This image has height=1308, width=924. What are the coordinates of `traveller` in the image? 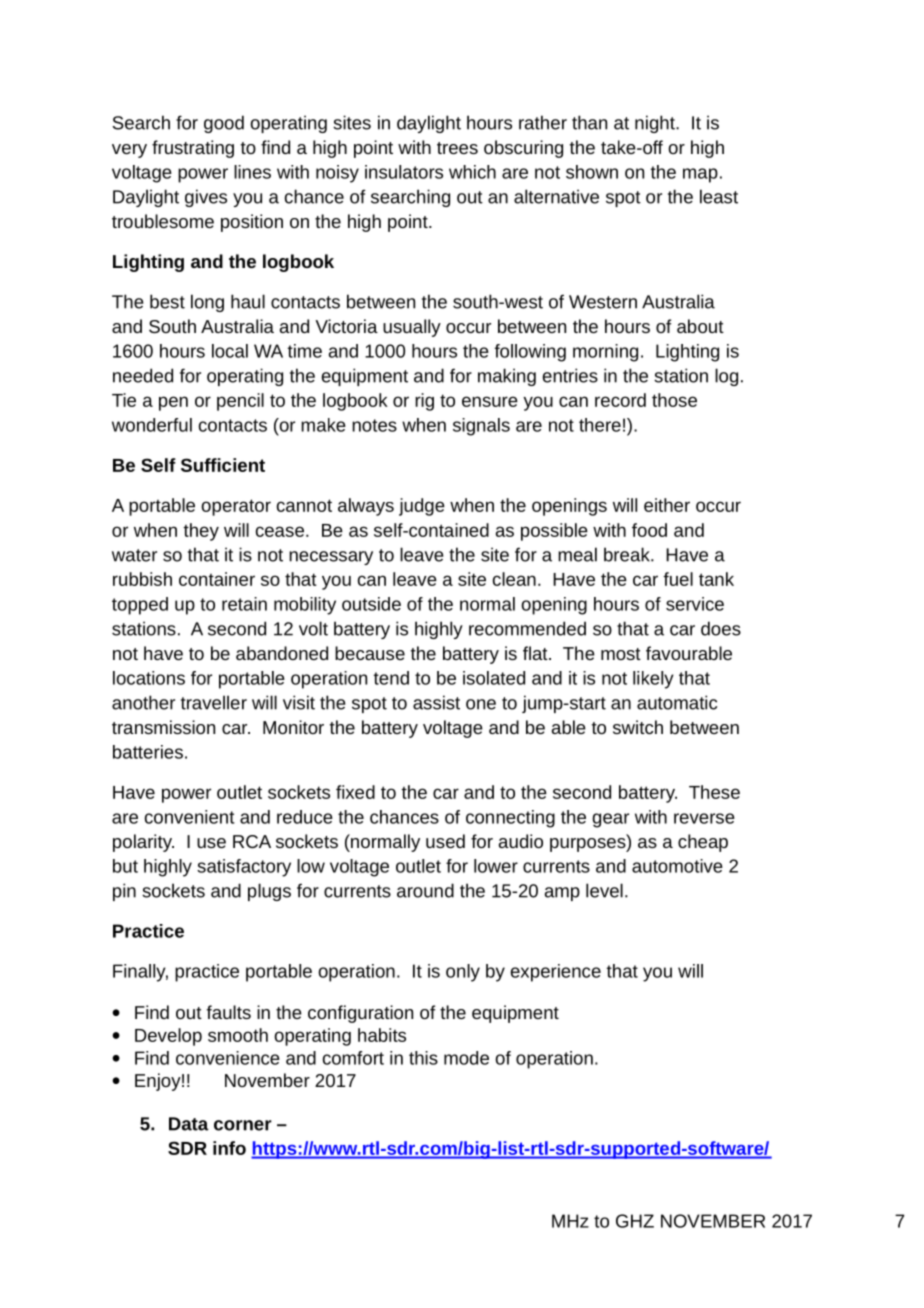 It's located at (214, 702).
